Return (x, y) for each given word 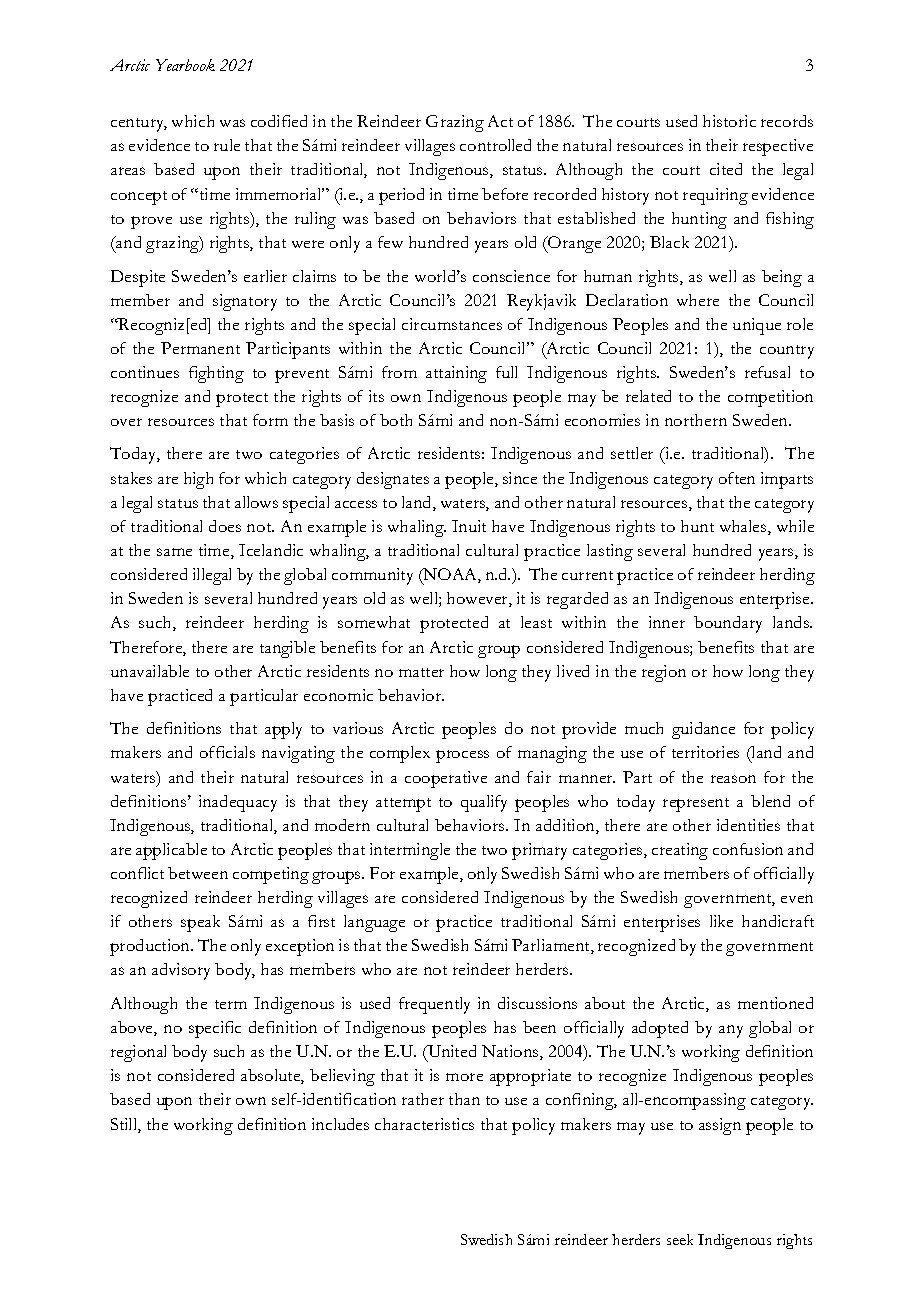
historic (729, 121)
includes (340, 1124)
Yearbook (185, 65)
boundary (728, 624)
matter (421, 672)
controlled (495, 145)
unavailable (150, 671)
